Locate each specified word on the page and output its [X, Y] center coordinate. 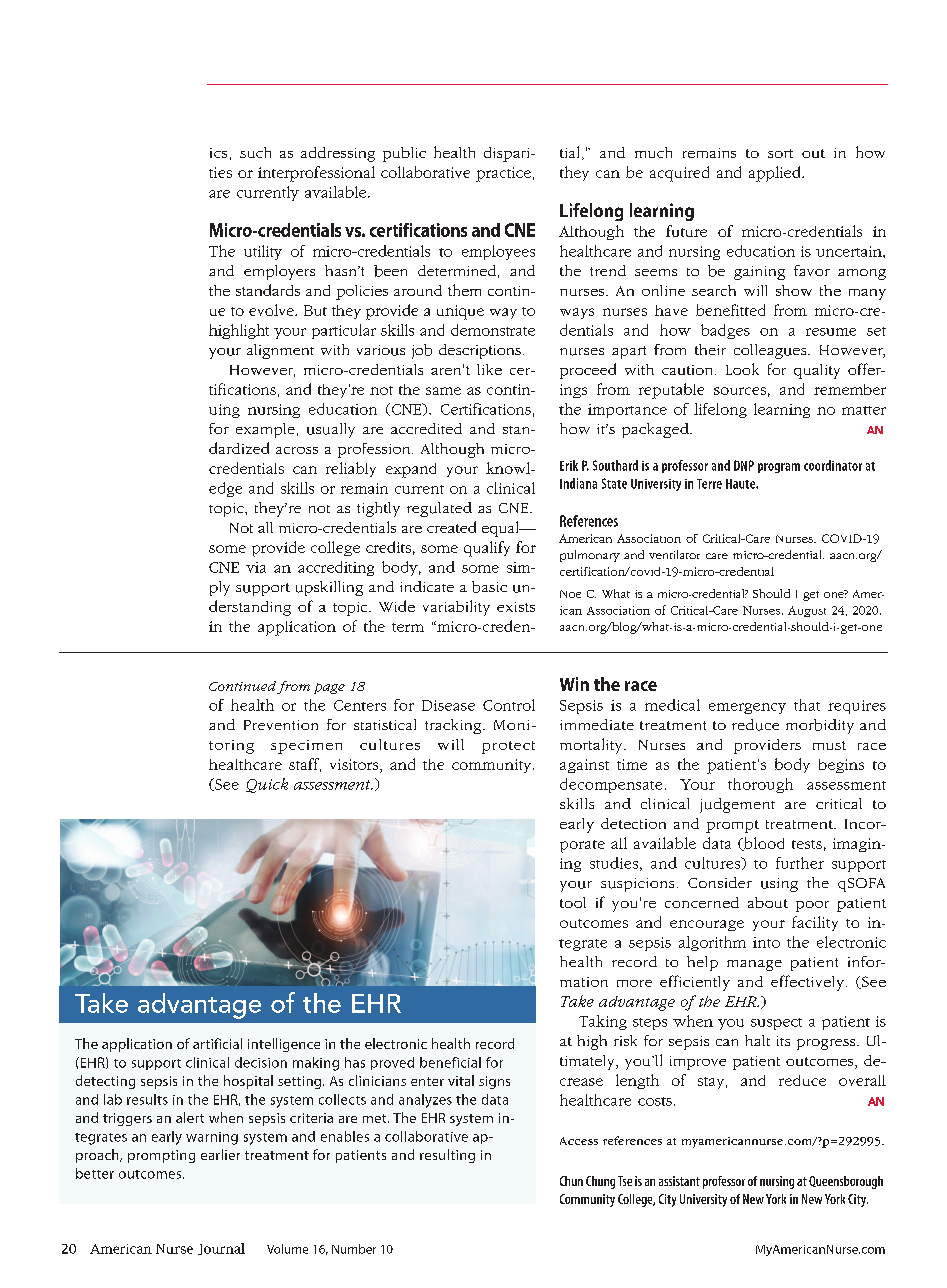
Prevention [281, 725]
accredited [426, 428]
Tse [625, 1181]
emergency [747, 708]
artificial [217, 1043]
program [779, 468]
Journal [221, 1249]
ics [218, 153]
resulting [447, 1156]
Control [509, 705]
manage [754, 965]
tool [573, 902]
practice [503, 174]
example [265, 430]
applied [776, 174]
